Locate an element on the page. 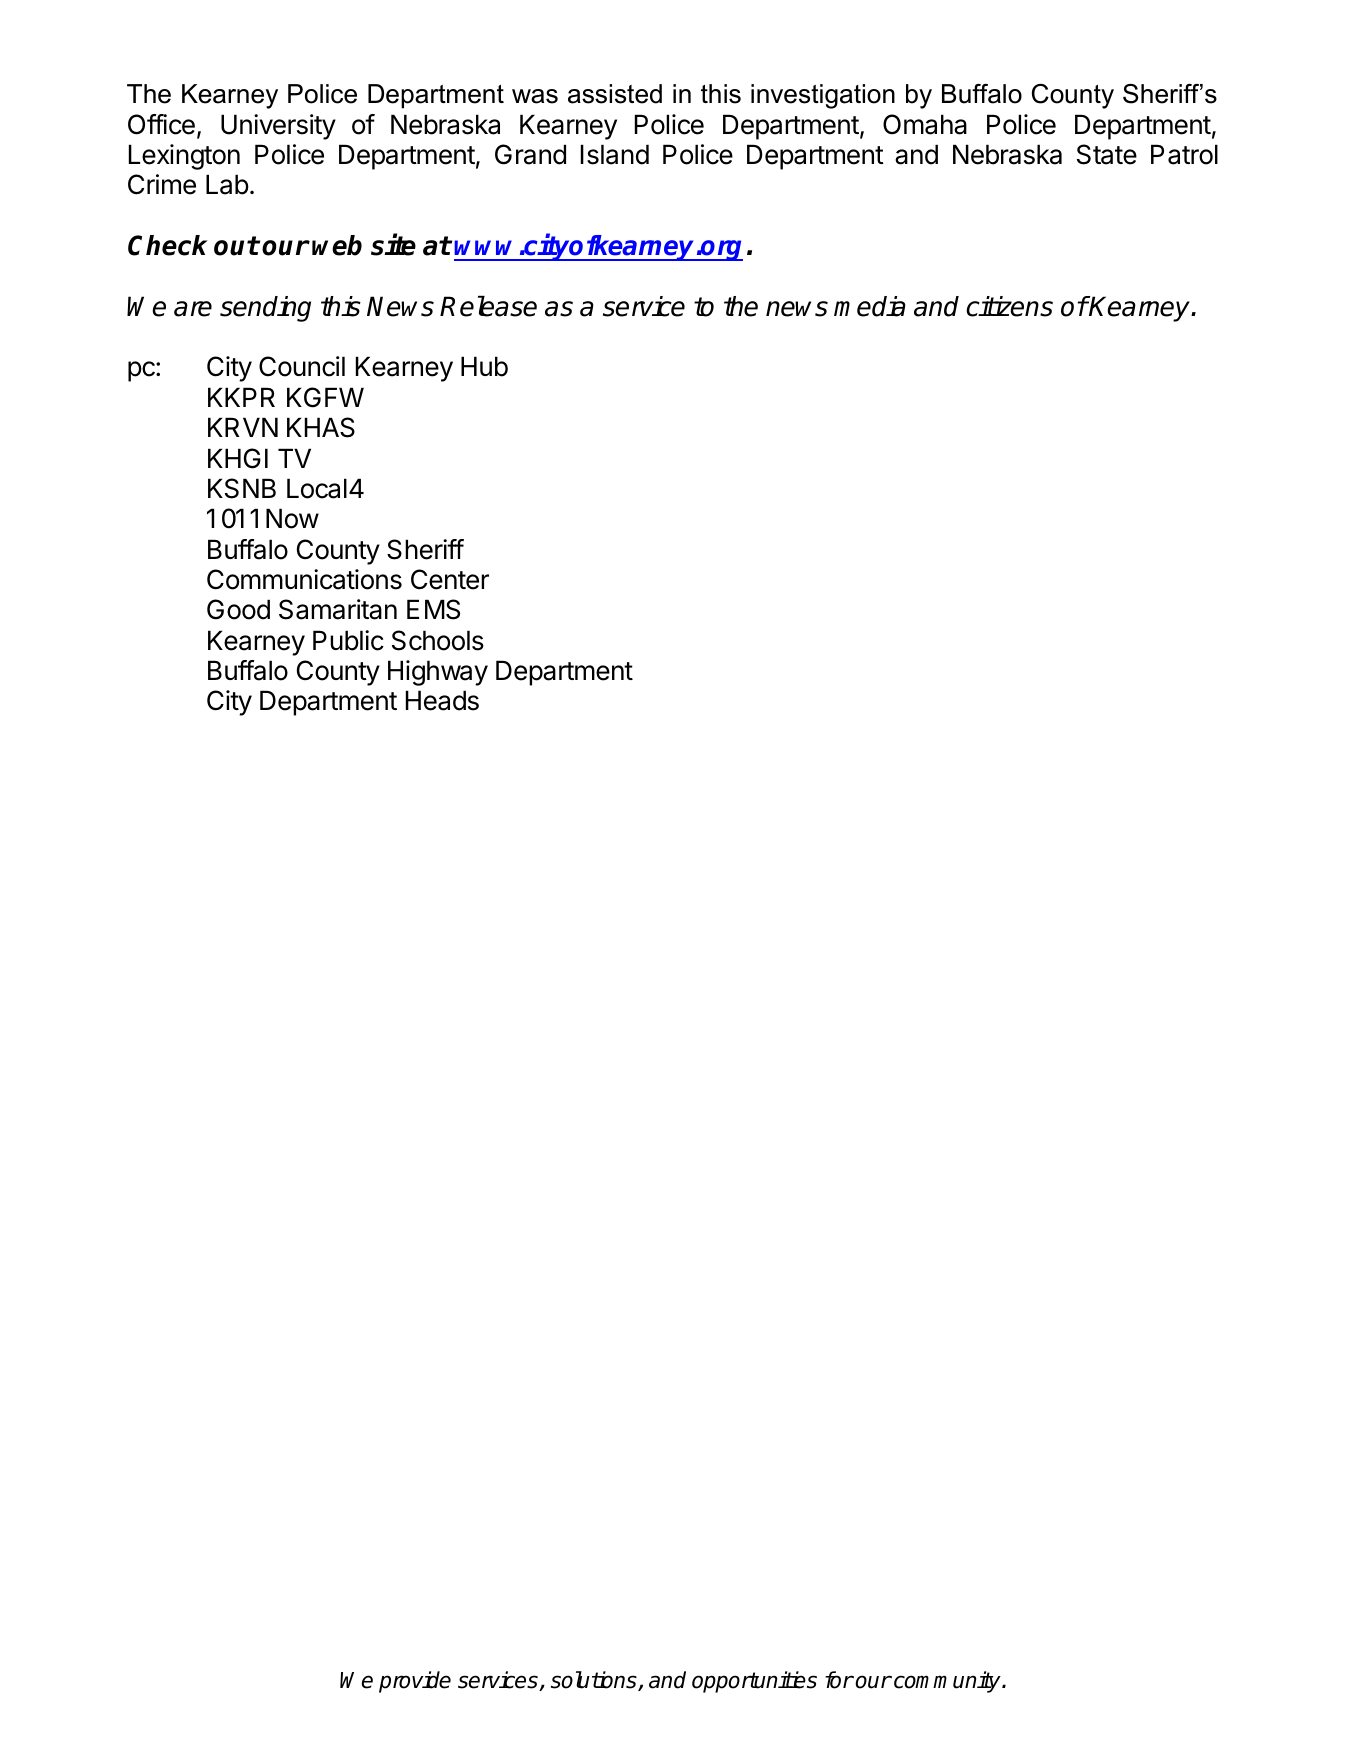  Highway is located at coordinates (438, 673).
